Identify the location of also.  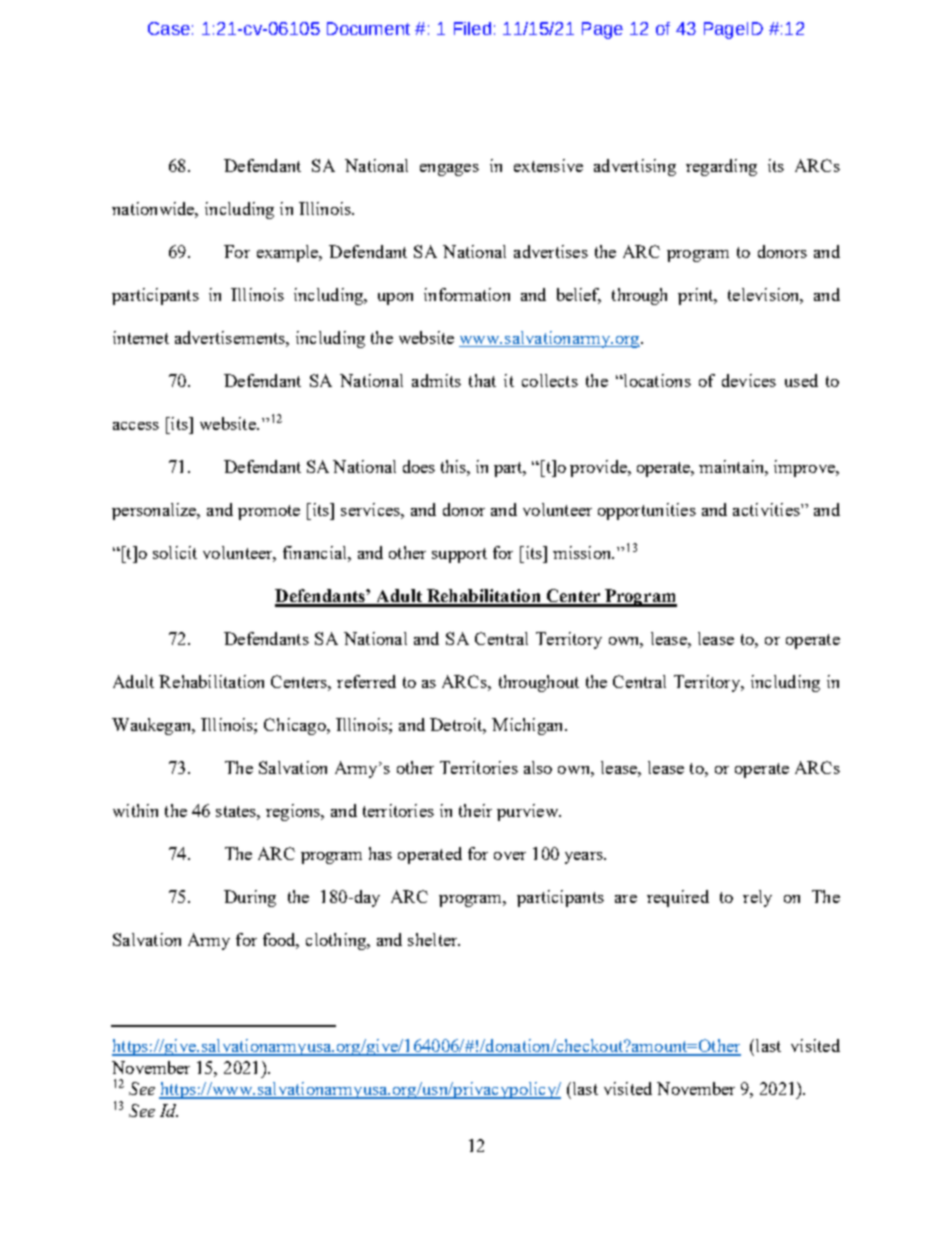
(538, 767).
